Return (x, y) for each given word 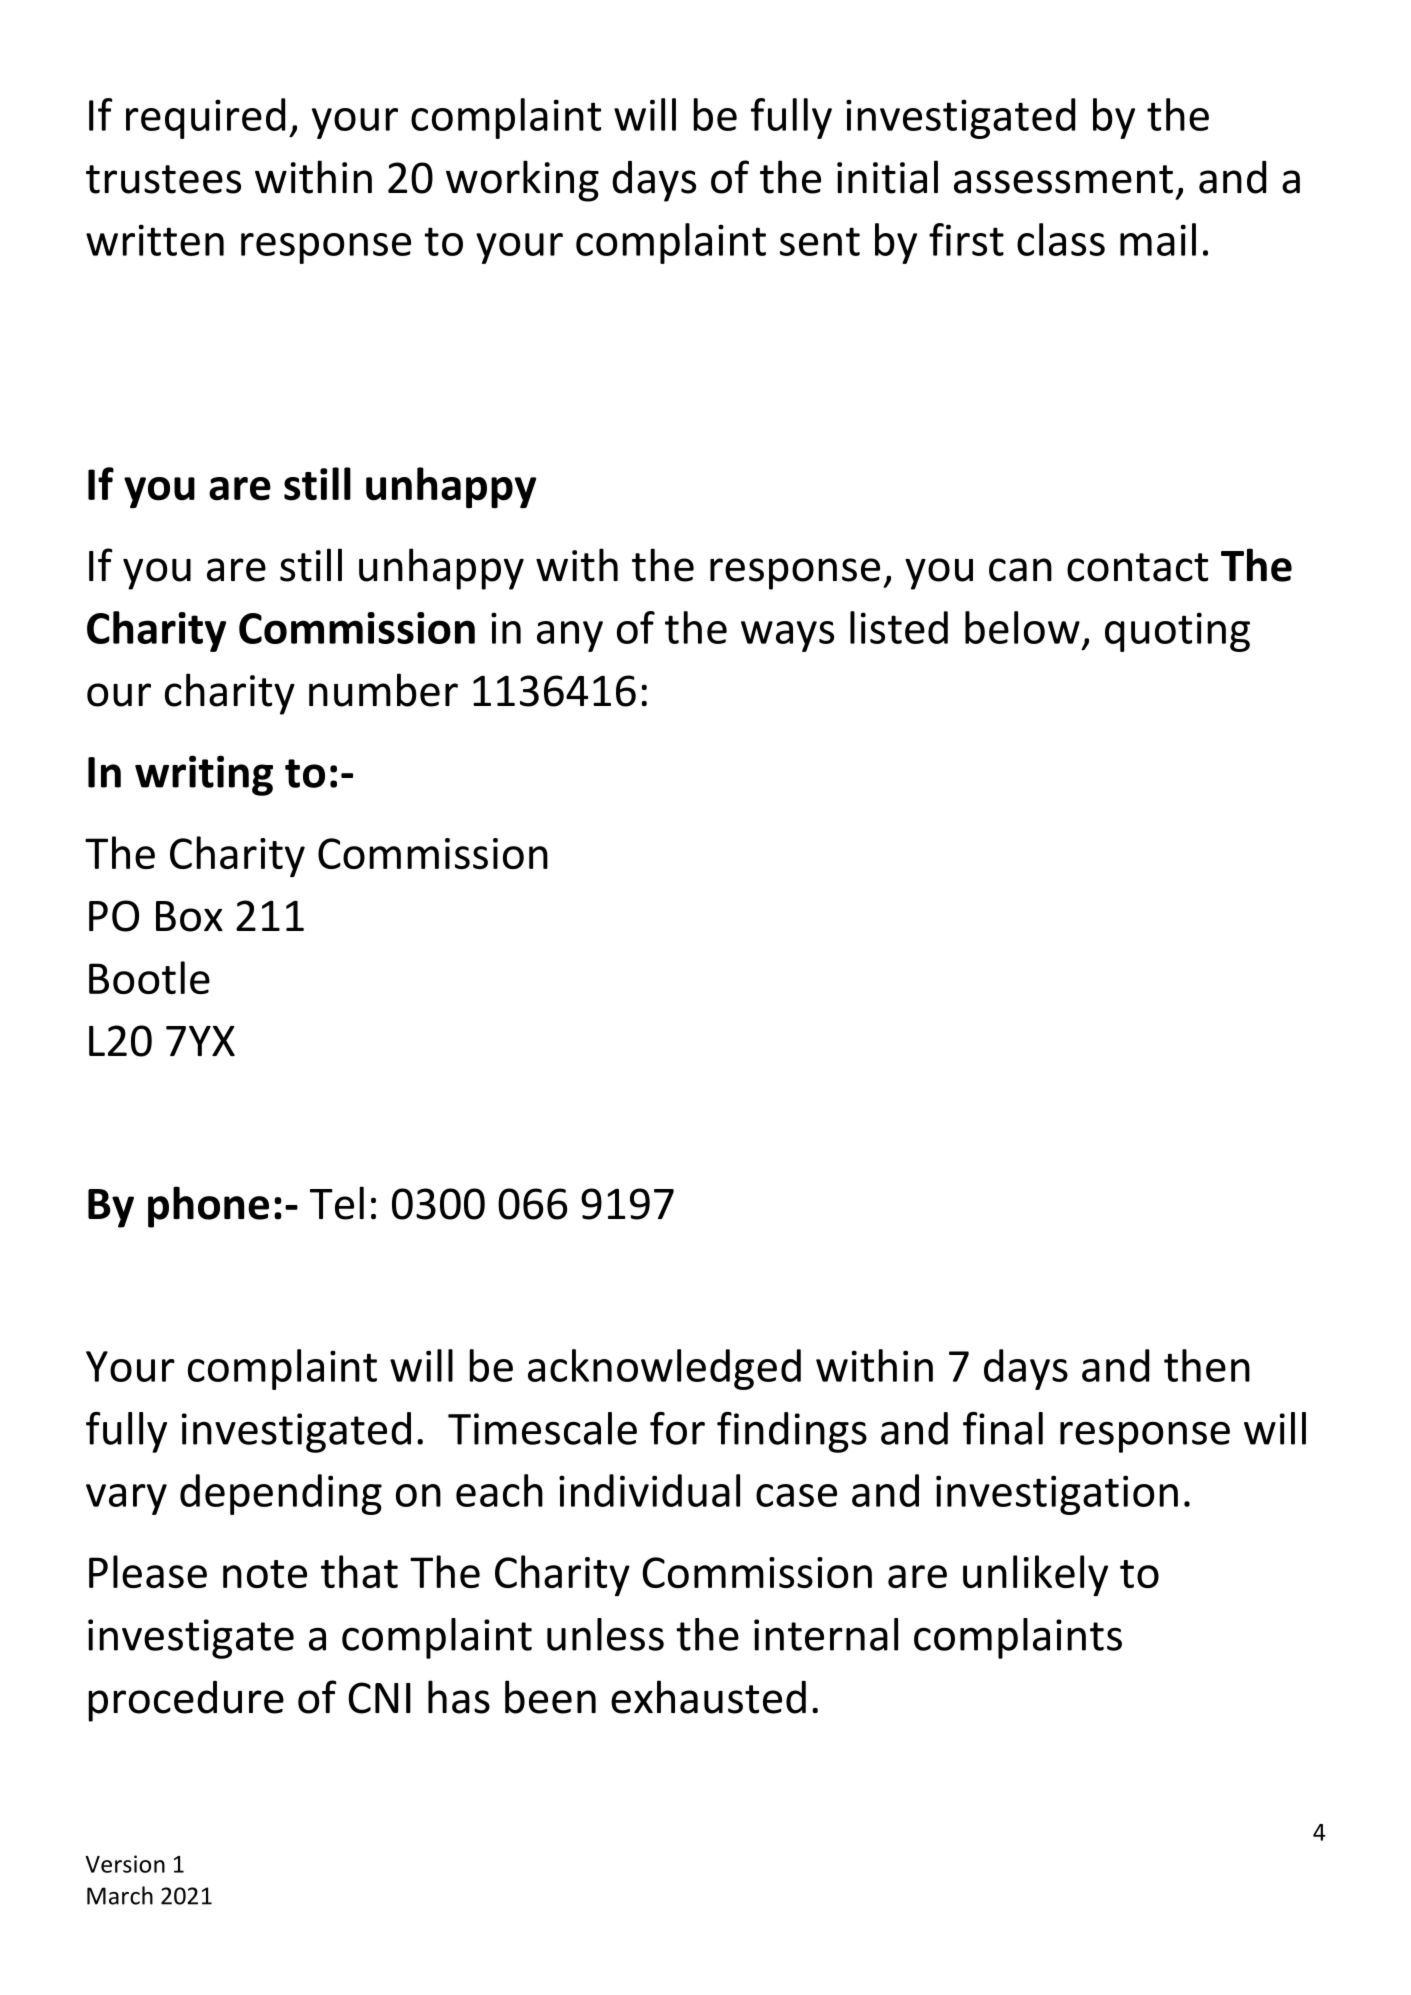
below (1022, 627)
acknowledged (664, 1369)
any (570, 636)
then (1207, 1365)
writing (204, 775)
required (205, 118)
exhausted (708, 1697)
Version (125, 1864)
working (522, 181)
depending (281, 1494)
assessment (1063, 179)
